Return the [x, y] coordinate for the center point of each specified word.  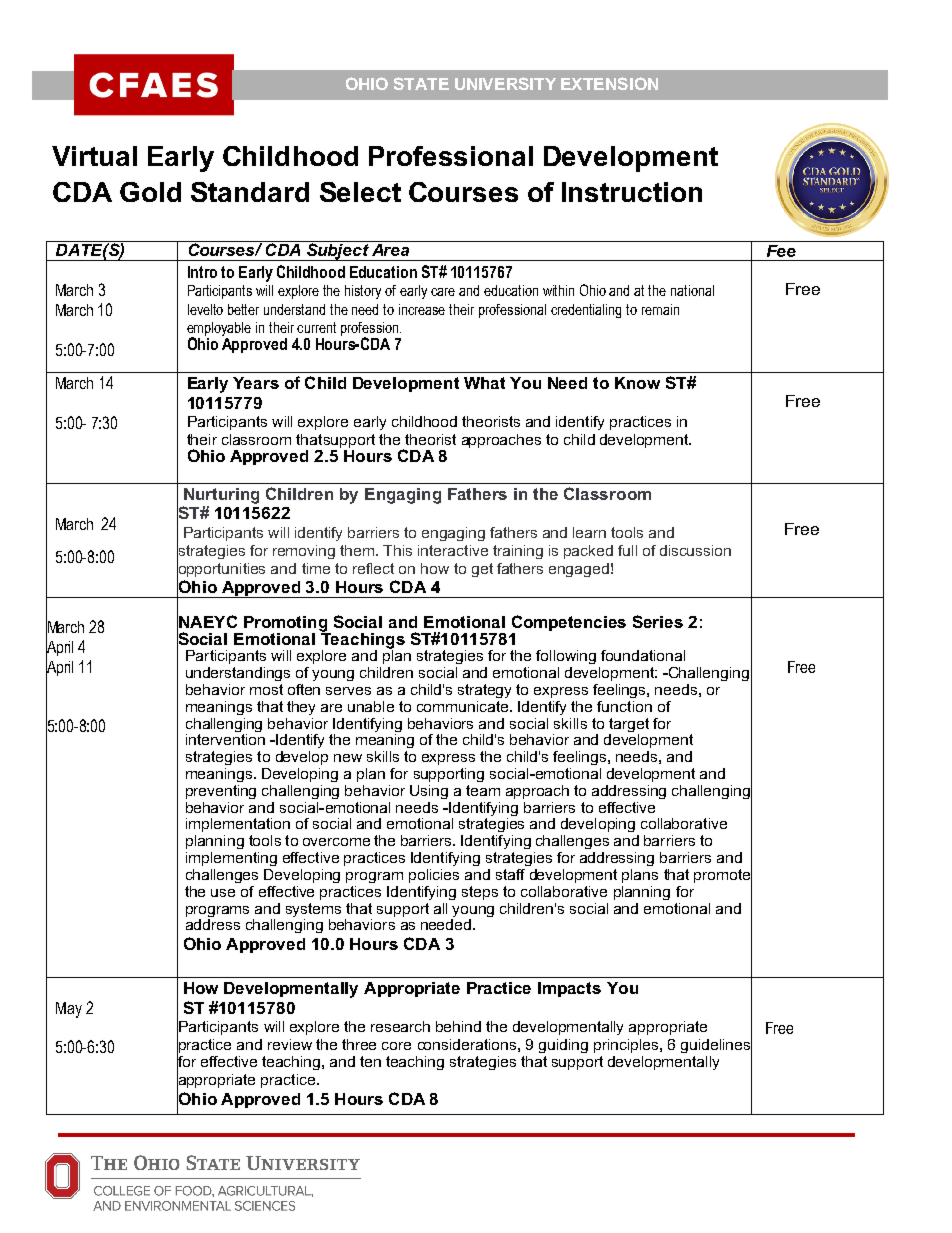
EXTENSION [609, 83]
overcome [336, 842]
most [266, 689]
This [397, 550]
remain [660, 309]
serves [348, 691]
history [363, 292]
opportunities [221, 569]
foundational [643, 655]
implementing [231, 859]
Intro [202, 272]
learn [589, 532]
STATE [421, 83]
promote [723, 875]
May [69, 1010]
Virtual [94, 156]
